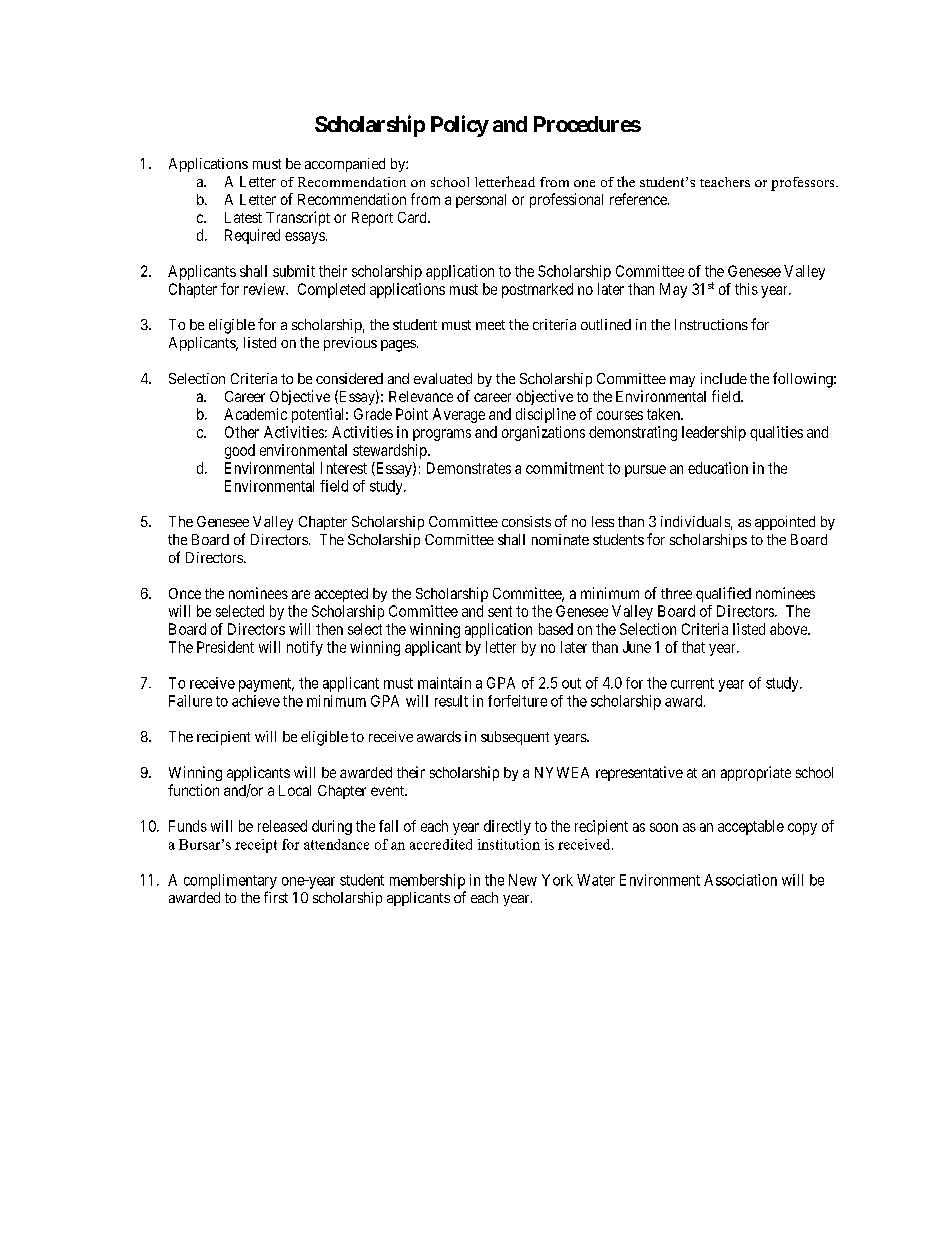 This image has height=1233, width=952. Describe the element at coordinates (459, 415) in the image. I see `Average` at that location.
